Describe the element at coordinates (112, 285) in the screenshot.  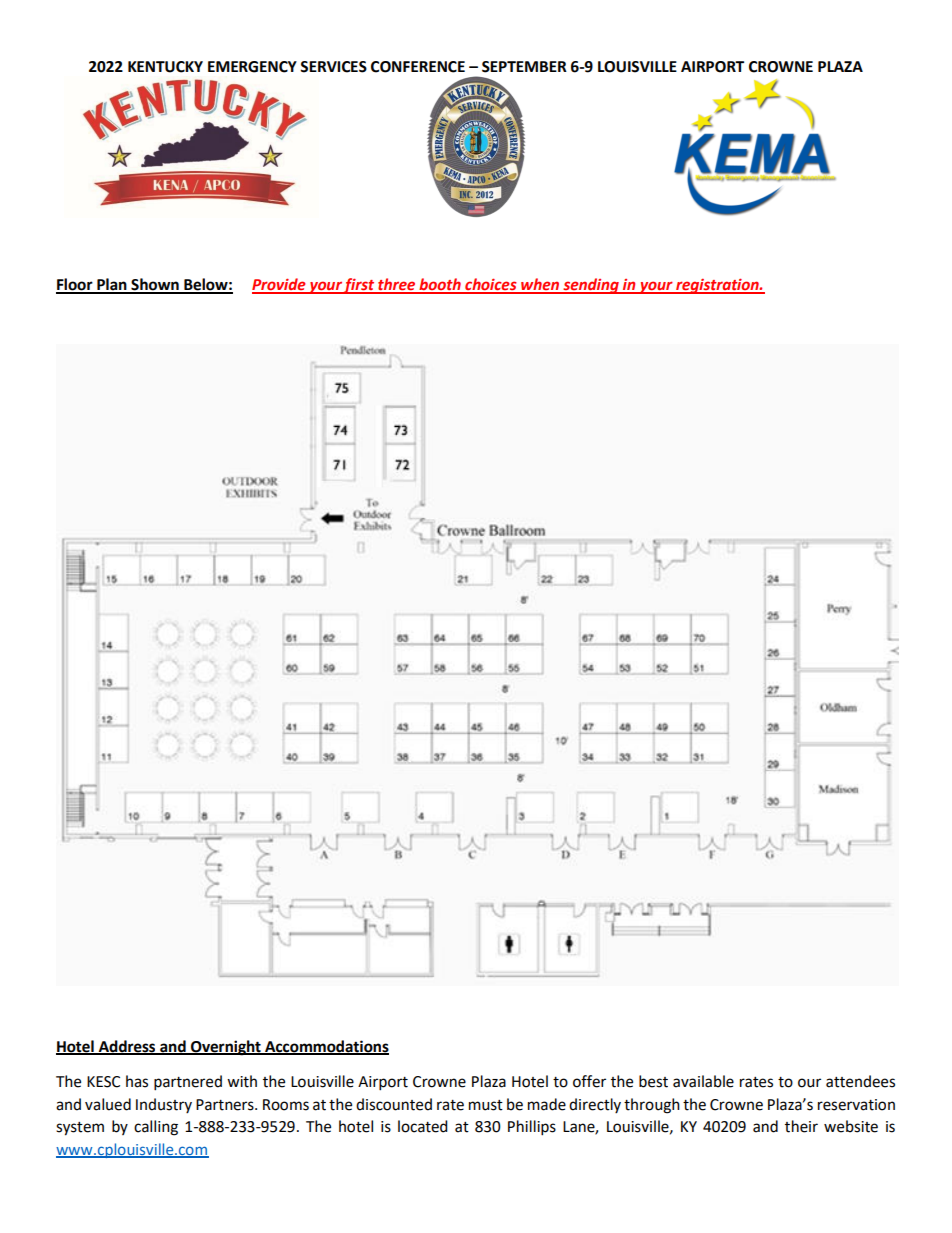
I see `Plan` at that location.
